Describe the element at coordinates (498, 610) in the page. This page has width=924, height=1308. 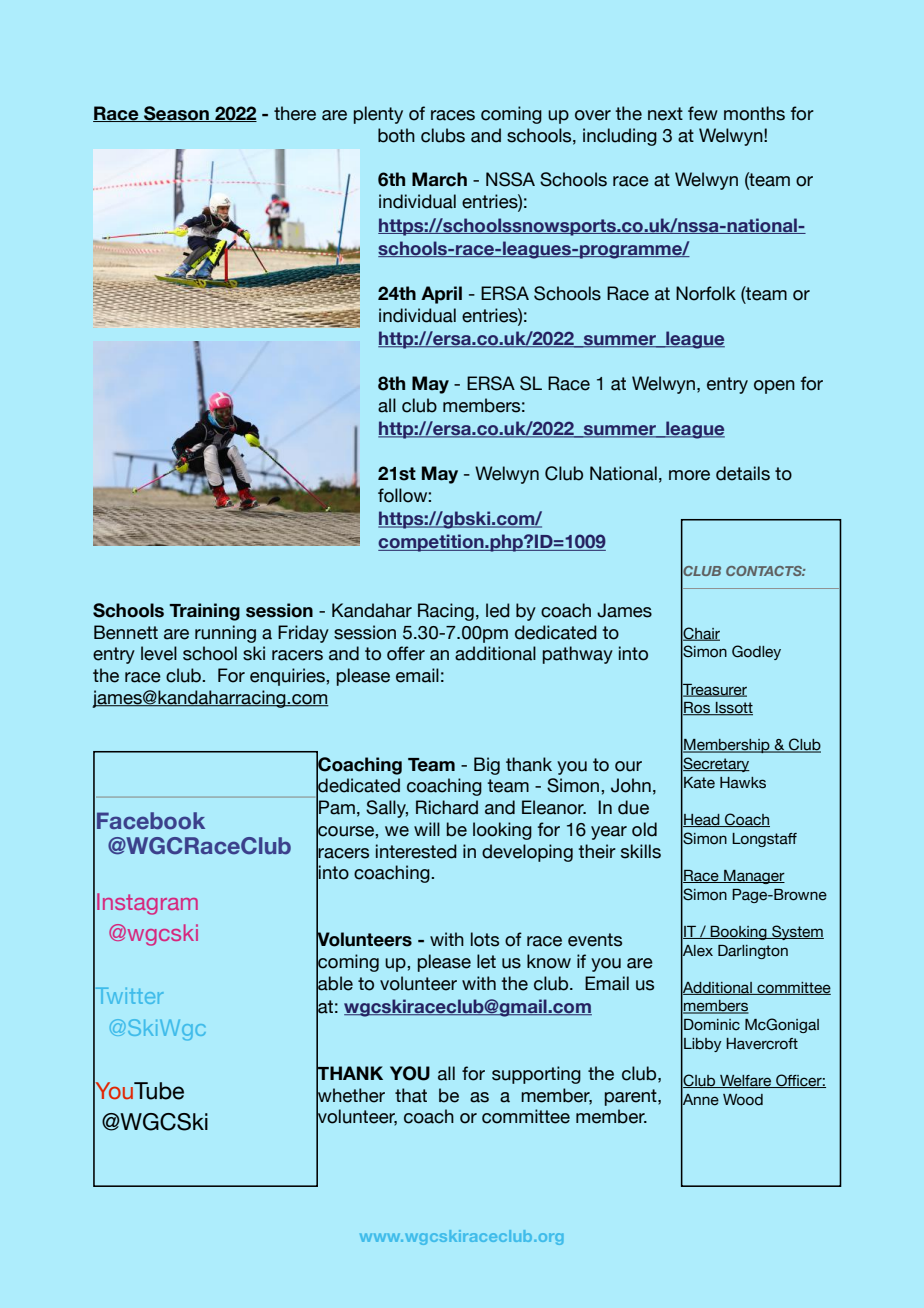
I see `led` at that location.
